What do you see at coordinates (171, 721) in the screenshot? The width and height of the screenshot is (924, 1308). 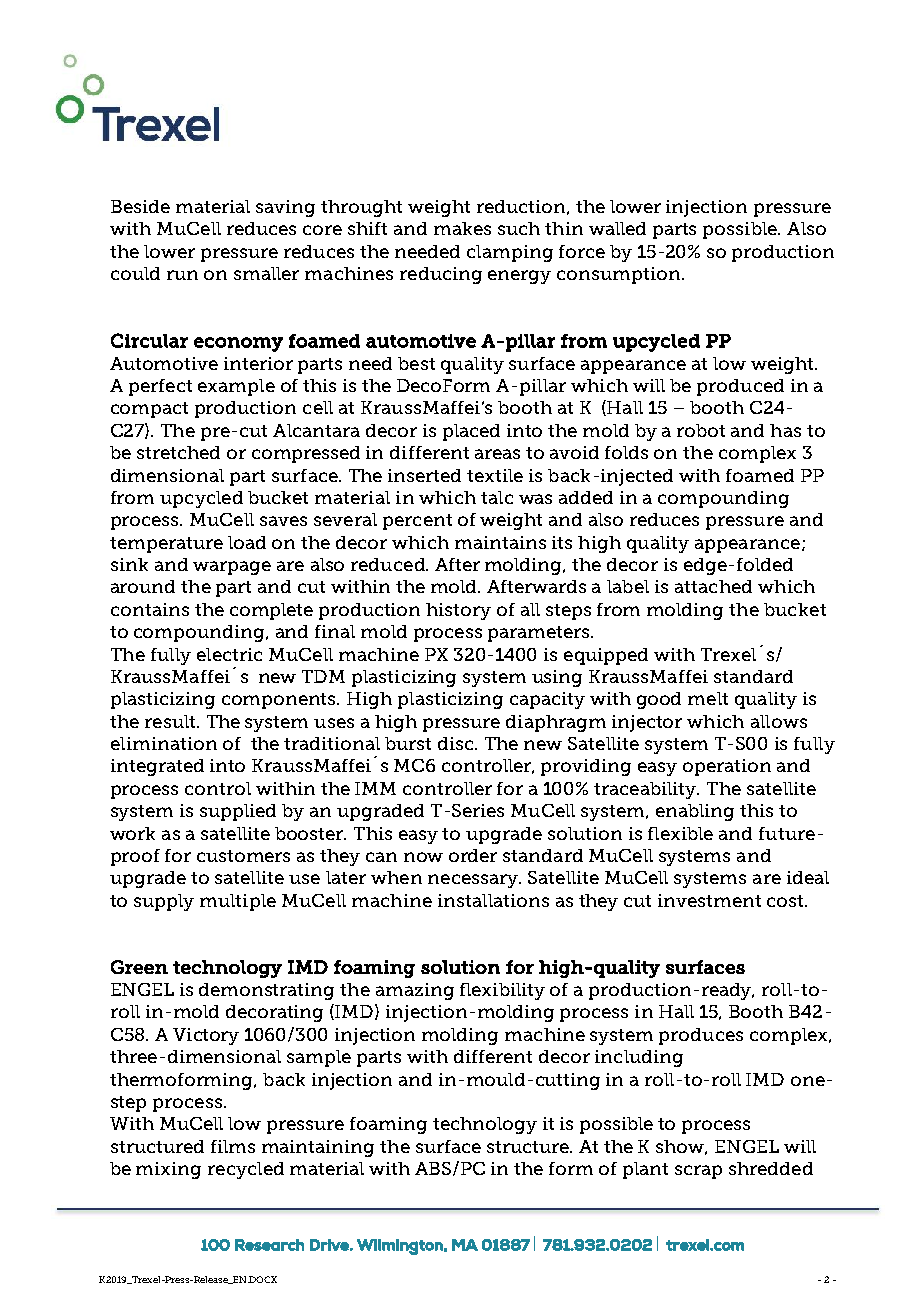 I see `result` at bounding box center [171, 721].
